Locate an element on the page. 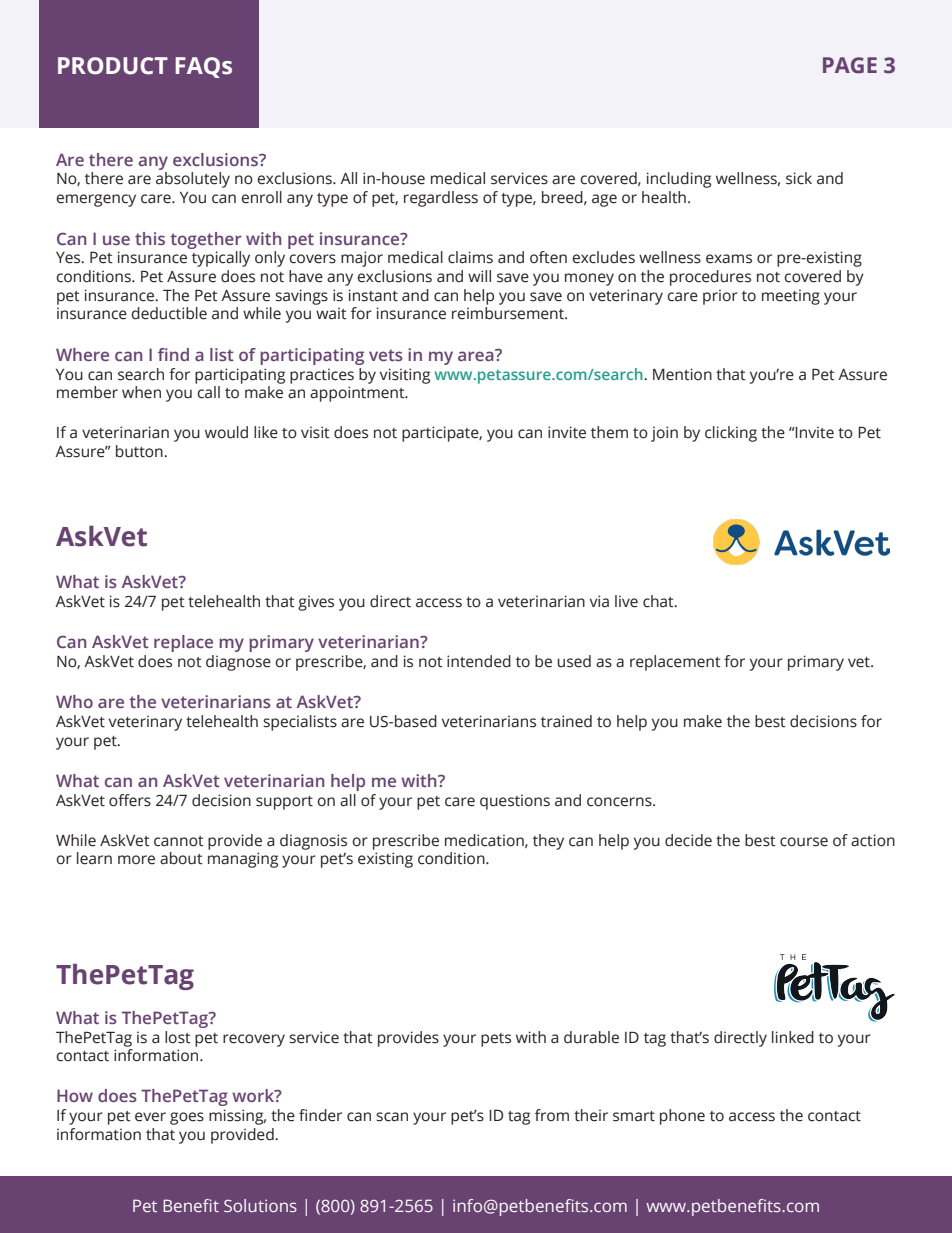  goes is located at coordinates (187, 1118).
